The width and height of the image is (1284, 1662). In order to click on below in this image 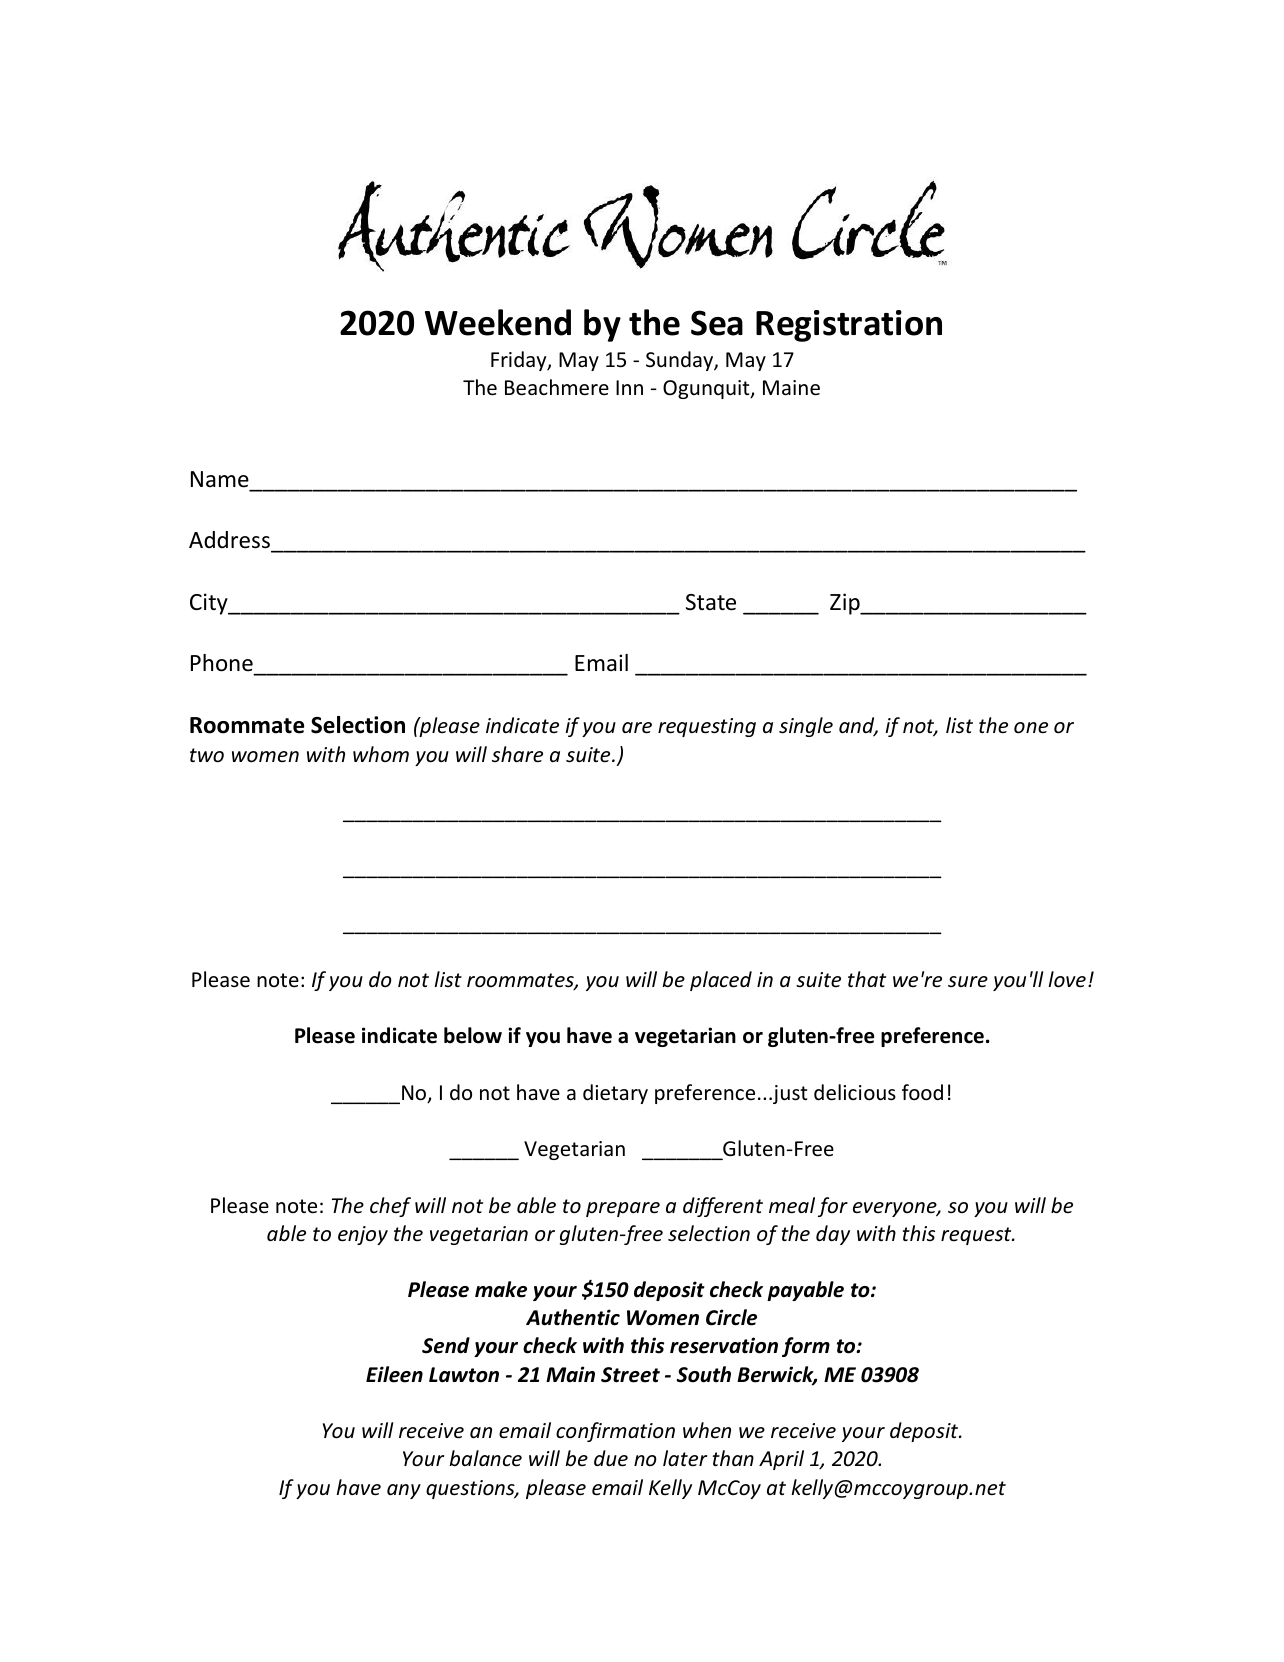, I will do `click(473, 1035)`.
